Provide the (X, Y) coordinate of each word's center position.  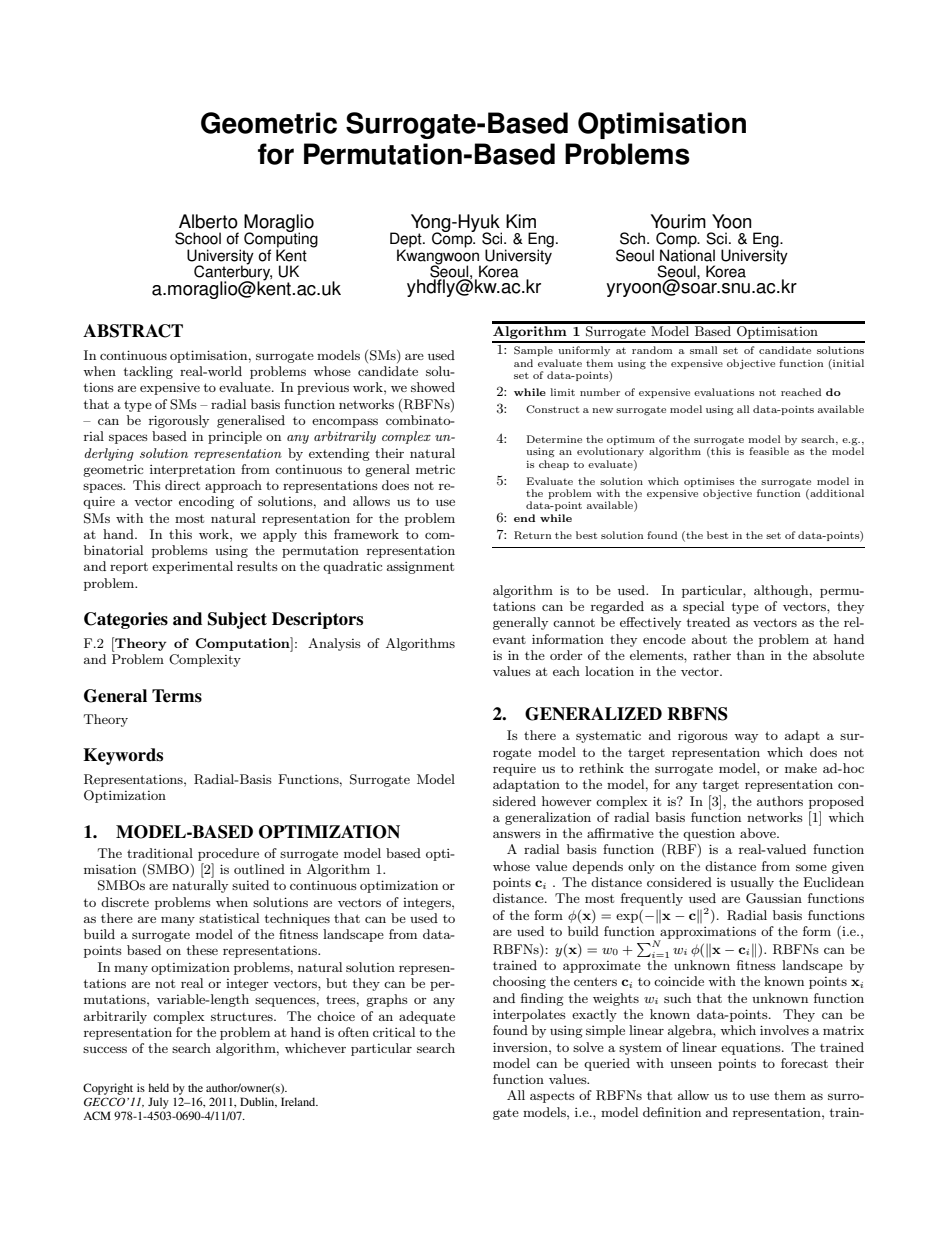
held (158, 1087)
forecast (804, 1063)
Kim (521, 221)
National (687, 254)
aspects (552, 1097)
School (198, 238)
